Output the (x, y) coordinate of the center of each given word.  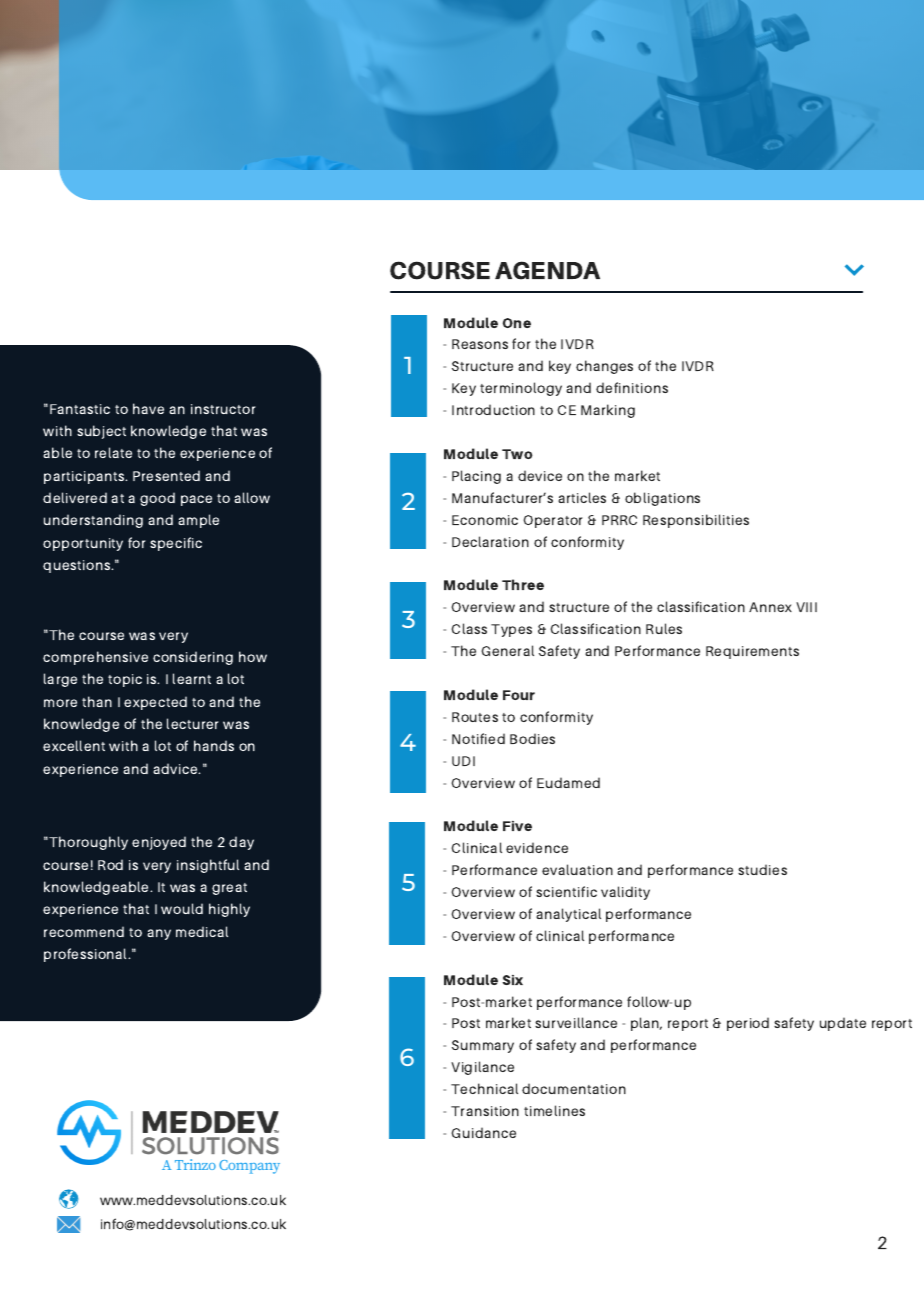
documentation (574, 1088)
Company (249, 1167)
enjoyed (159, 843)
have (148, 408)
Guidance (483, 1132)
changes (604, 367)
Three (523, 584)
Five (517, 826)
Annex (770, 607)
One (517, 323)
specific (176, 544)
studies (762, 869)
